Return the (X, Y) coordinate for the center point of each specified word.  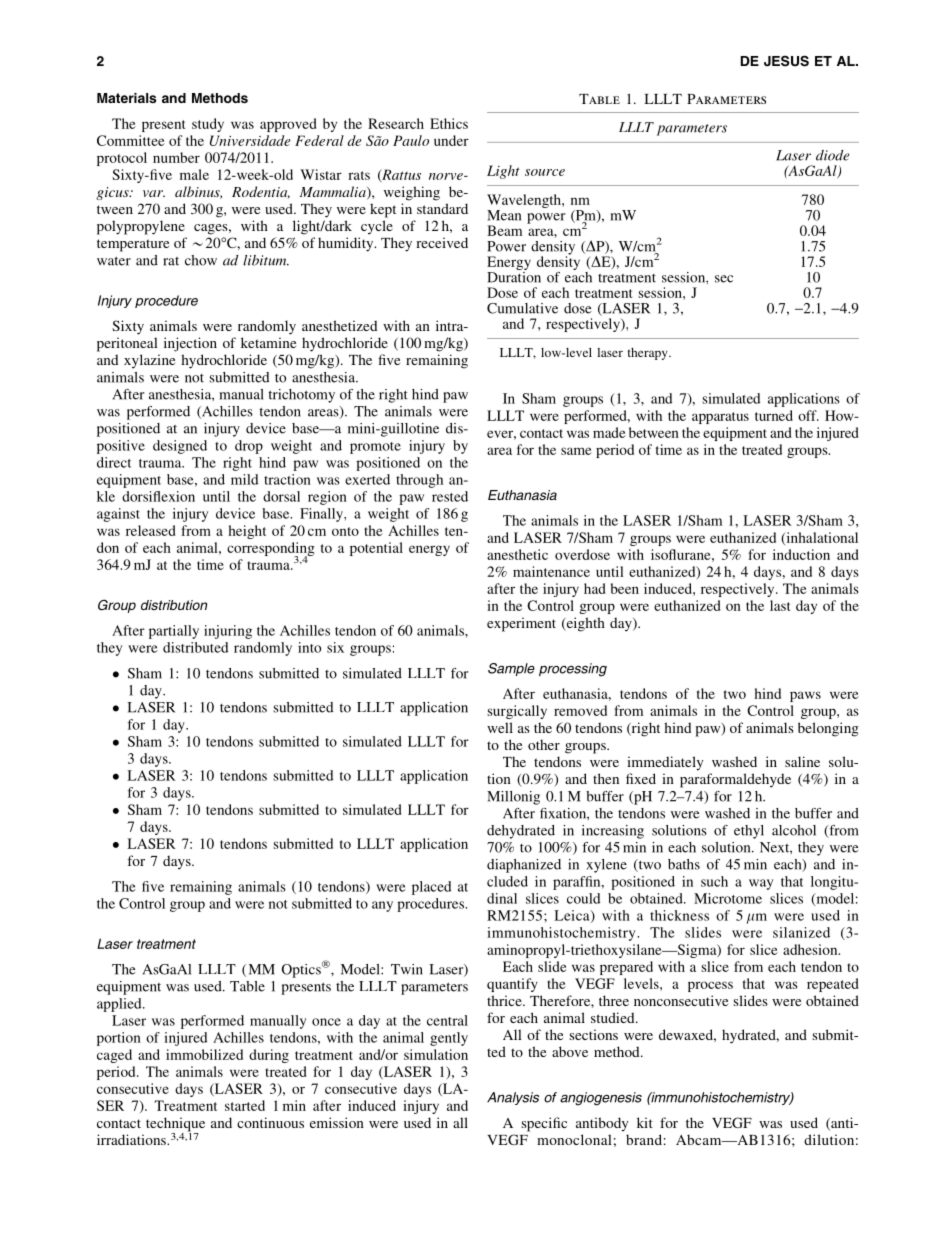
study (208, 125)
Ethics (449, 123)
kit (645, 1122)
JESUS (786, 61)
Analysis (513, 1098)
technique (175, 1125)
